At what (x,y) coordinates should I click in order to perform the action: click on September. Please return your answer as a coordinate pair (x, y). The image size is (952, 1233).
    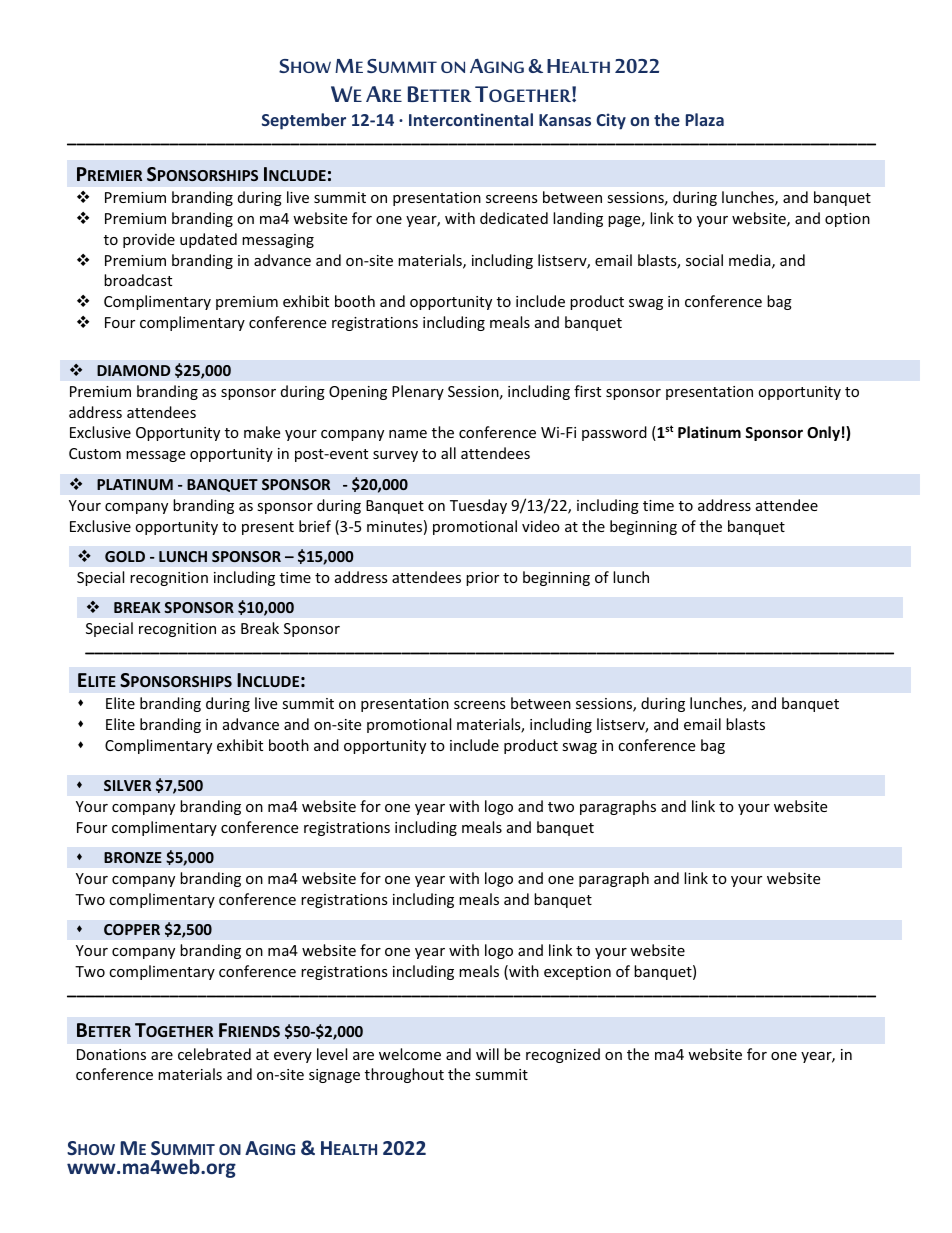
    Looking at the image, I should click on (304, 121).
